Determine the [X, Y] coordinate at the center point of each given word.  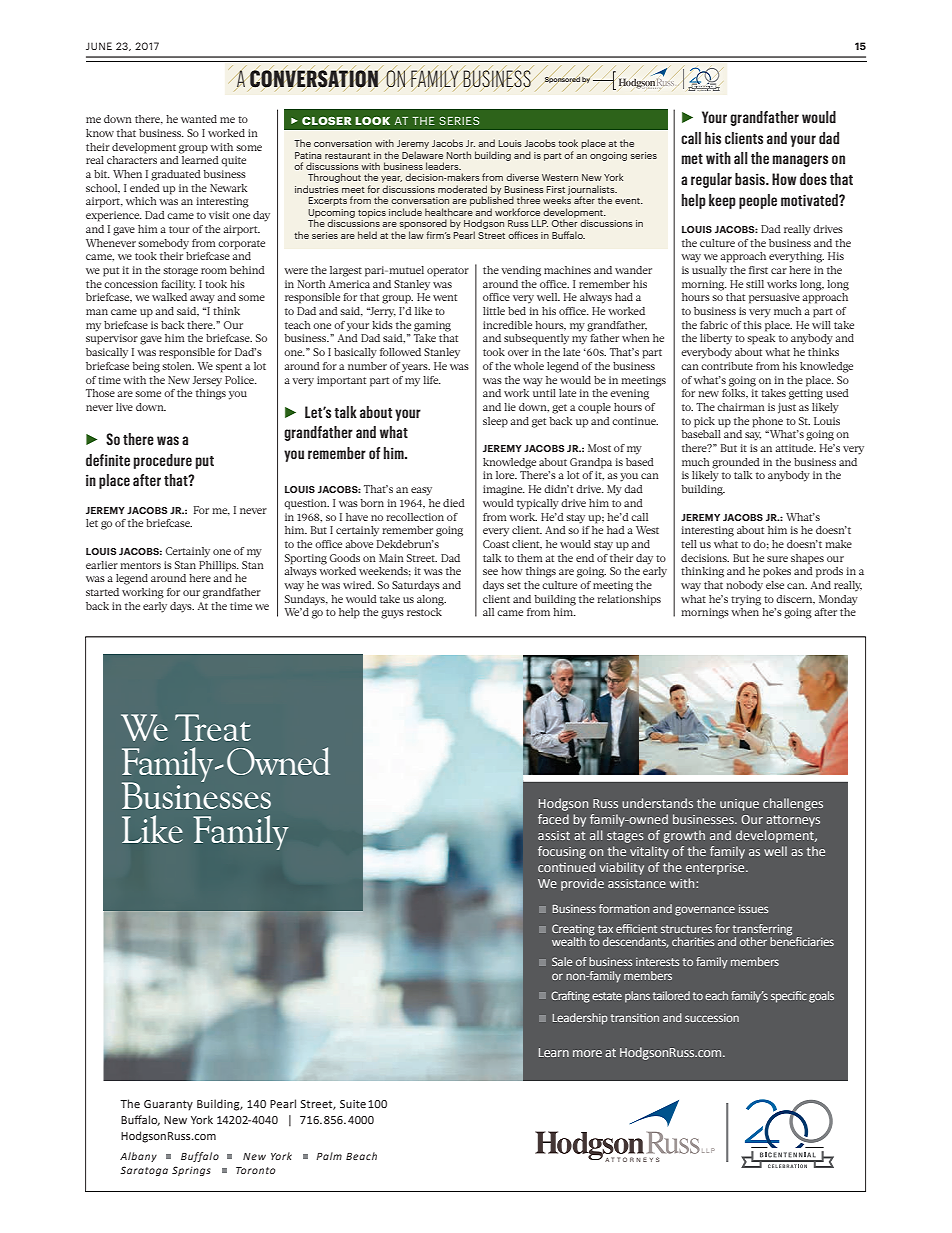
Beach [361, 1156]
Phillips [218, 566]
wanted [199, 119]
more [587, 1053]
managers [800, 161]
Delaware [422, 155]
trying [746, 600]
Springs [191, 1171]
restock [424, 612]
